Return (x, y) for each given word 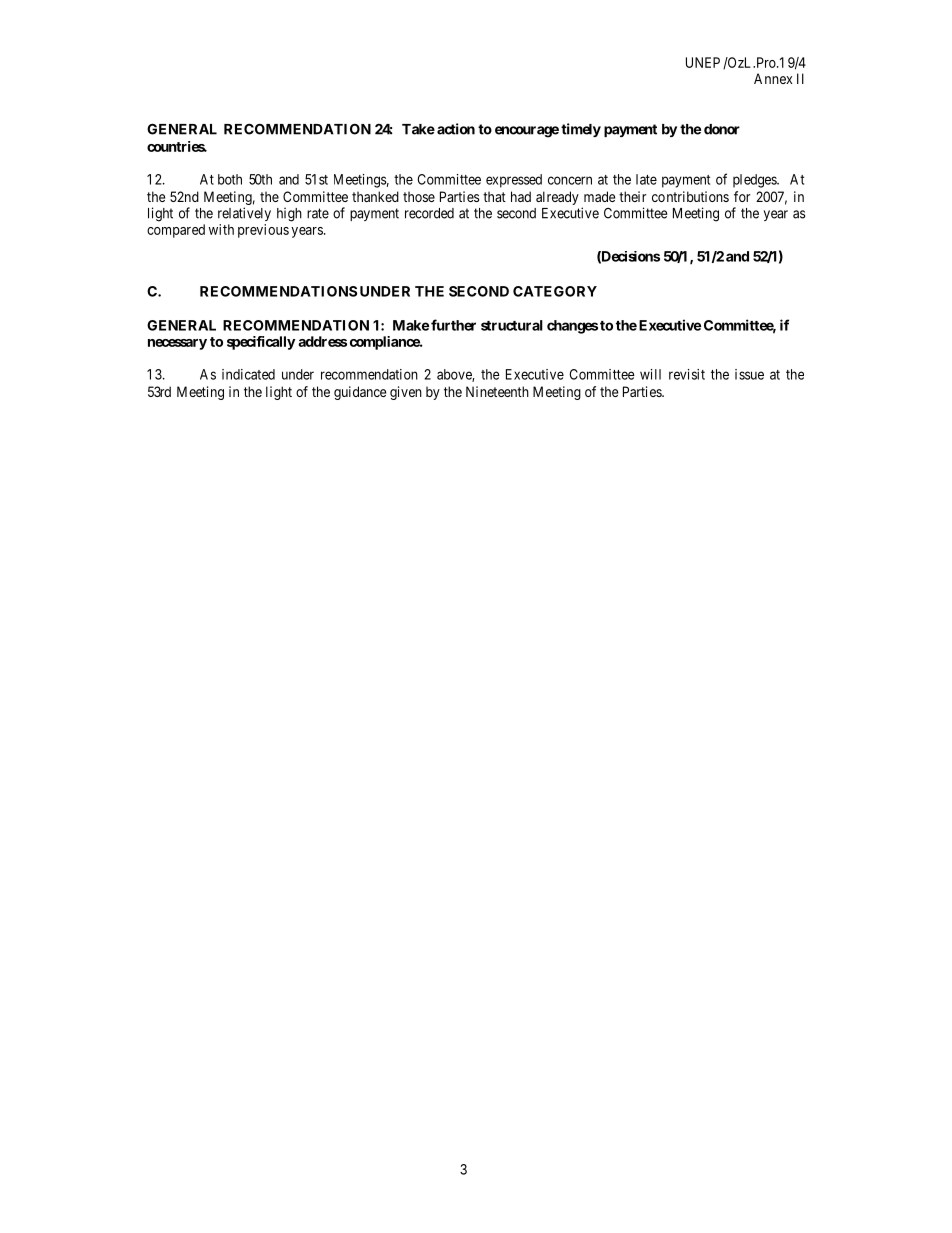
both (230, 179)
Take (418, 129)
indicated (248, 374)
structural (512, 325)
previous (263, 231)
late (646, 179)
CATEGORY (555, 291)
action (456, 129)
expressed (514, 181)
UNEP (703, 62)
